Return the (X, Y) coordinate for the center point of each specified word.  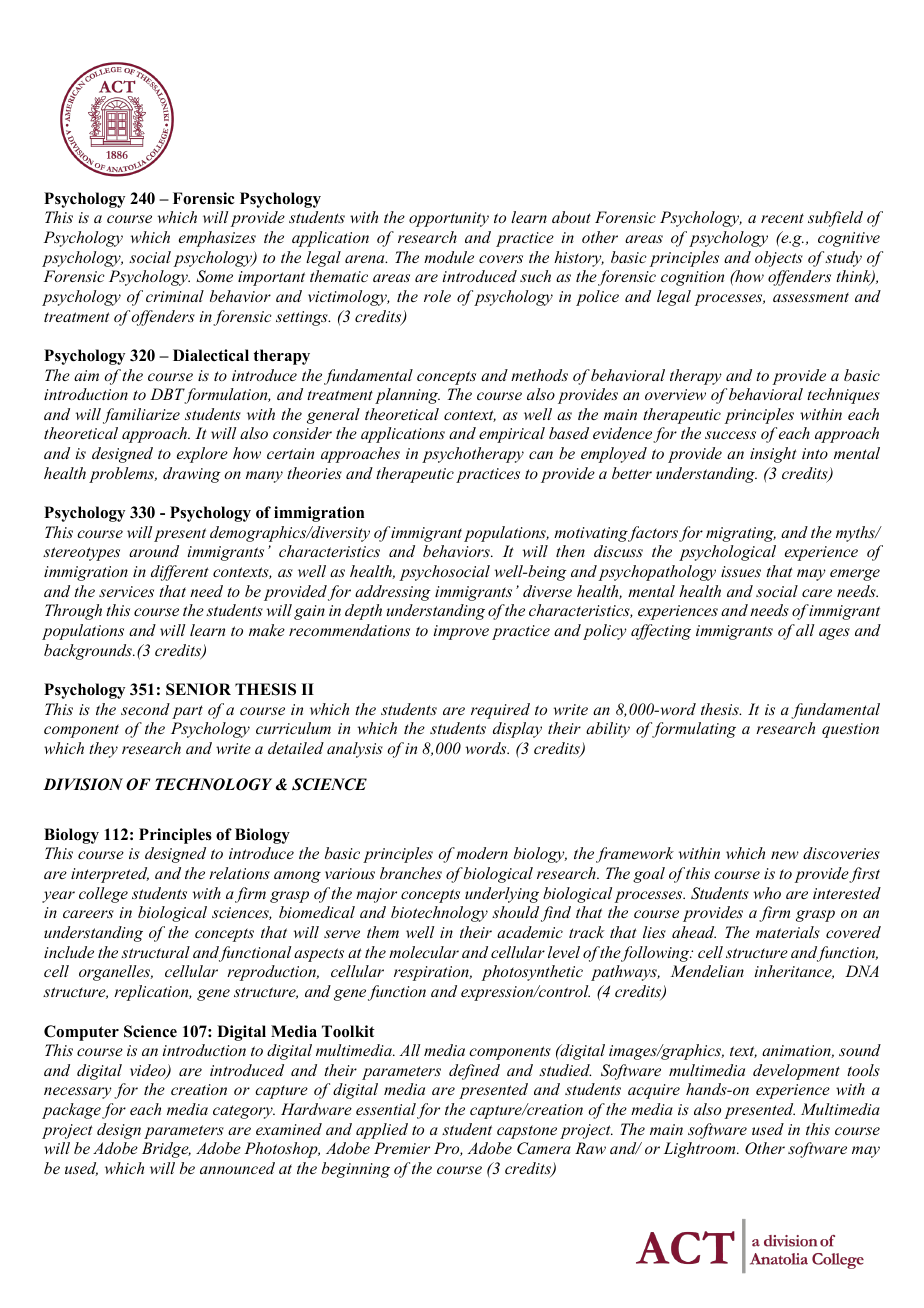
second (145, 709)
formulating (693, 730)
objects (779, 259)
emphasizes (217, 239)
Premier (402, 1148)
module (449, 257)
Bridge (166, 1150)
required (500, 711)
